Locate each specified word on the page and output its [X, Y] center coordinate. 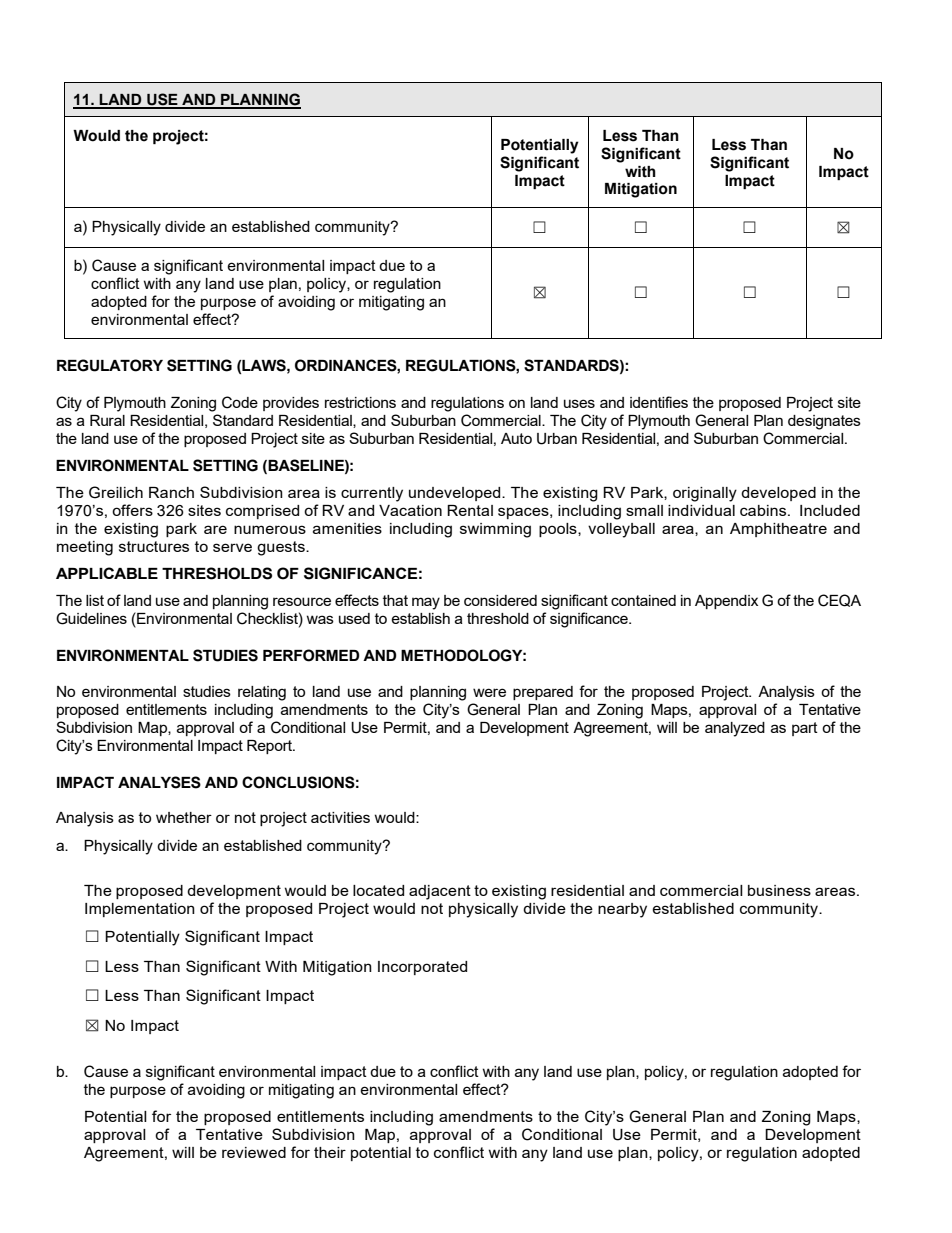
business [779, 890]
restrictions [360, 402]
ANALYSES [159, 782]
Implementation [140, 910]
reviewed [254, 1152]
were [489, 692]
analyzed [735, 729]
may [426, 603]
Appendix [726, 602]
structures [154, 546]
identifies [659, 402]
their [330, 1152]
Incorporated [422, 968]
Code [240, 402]
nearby [622, 910]
